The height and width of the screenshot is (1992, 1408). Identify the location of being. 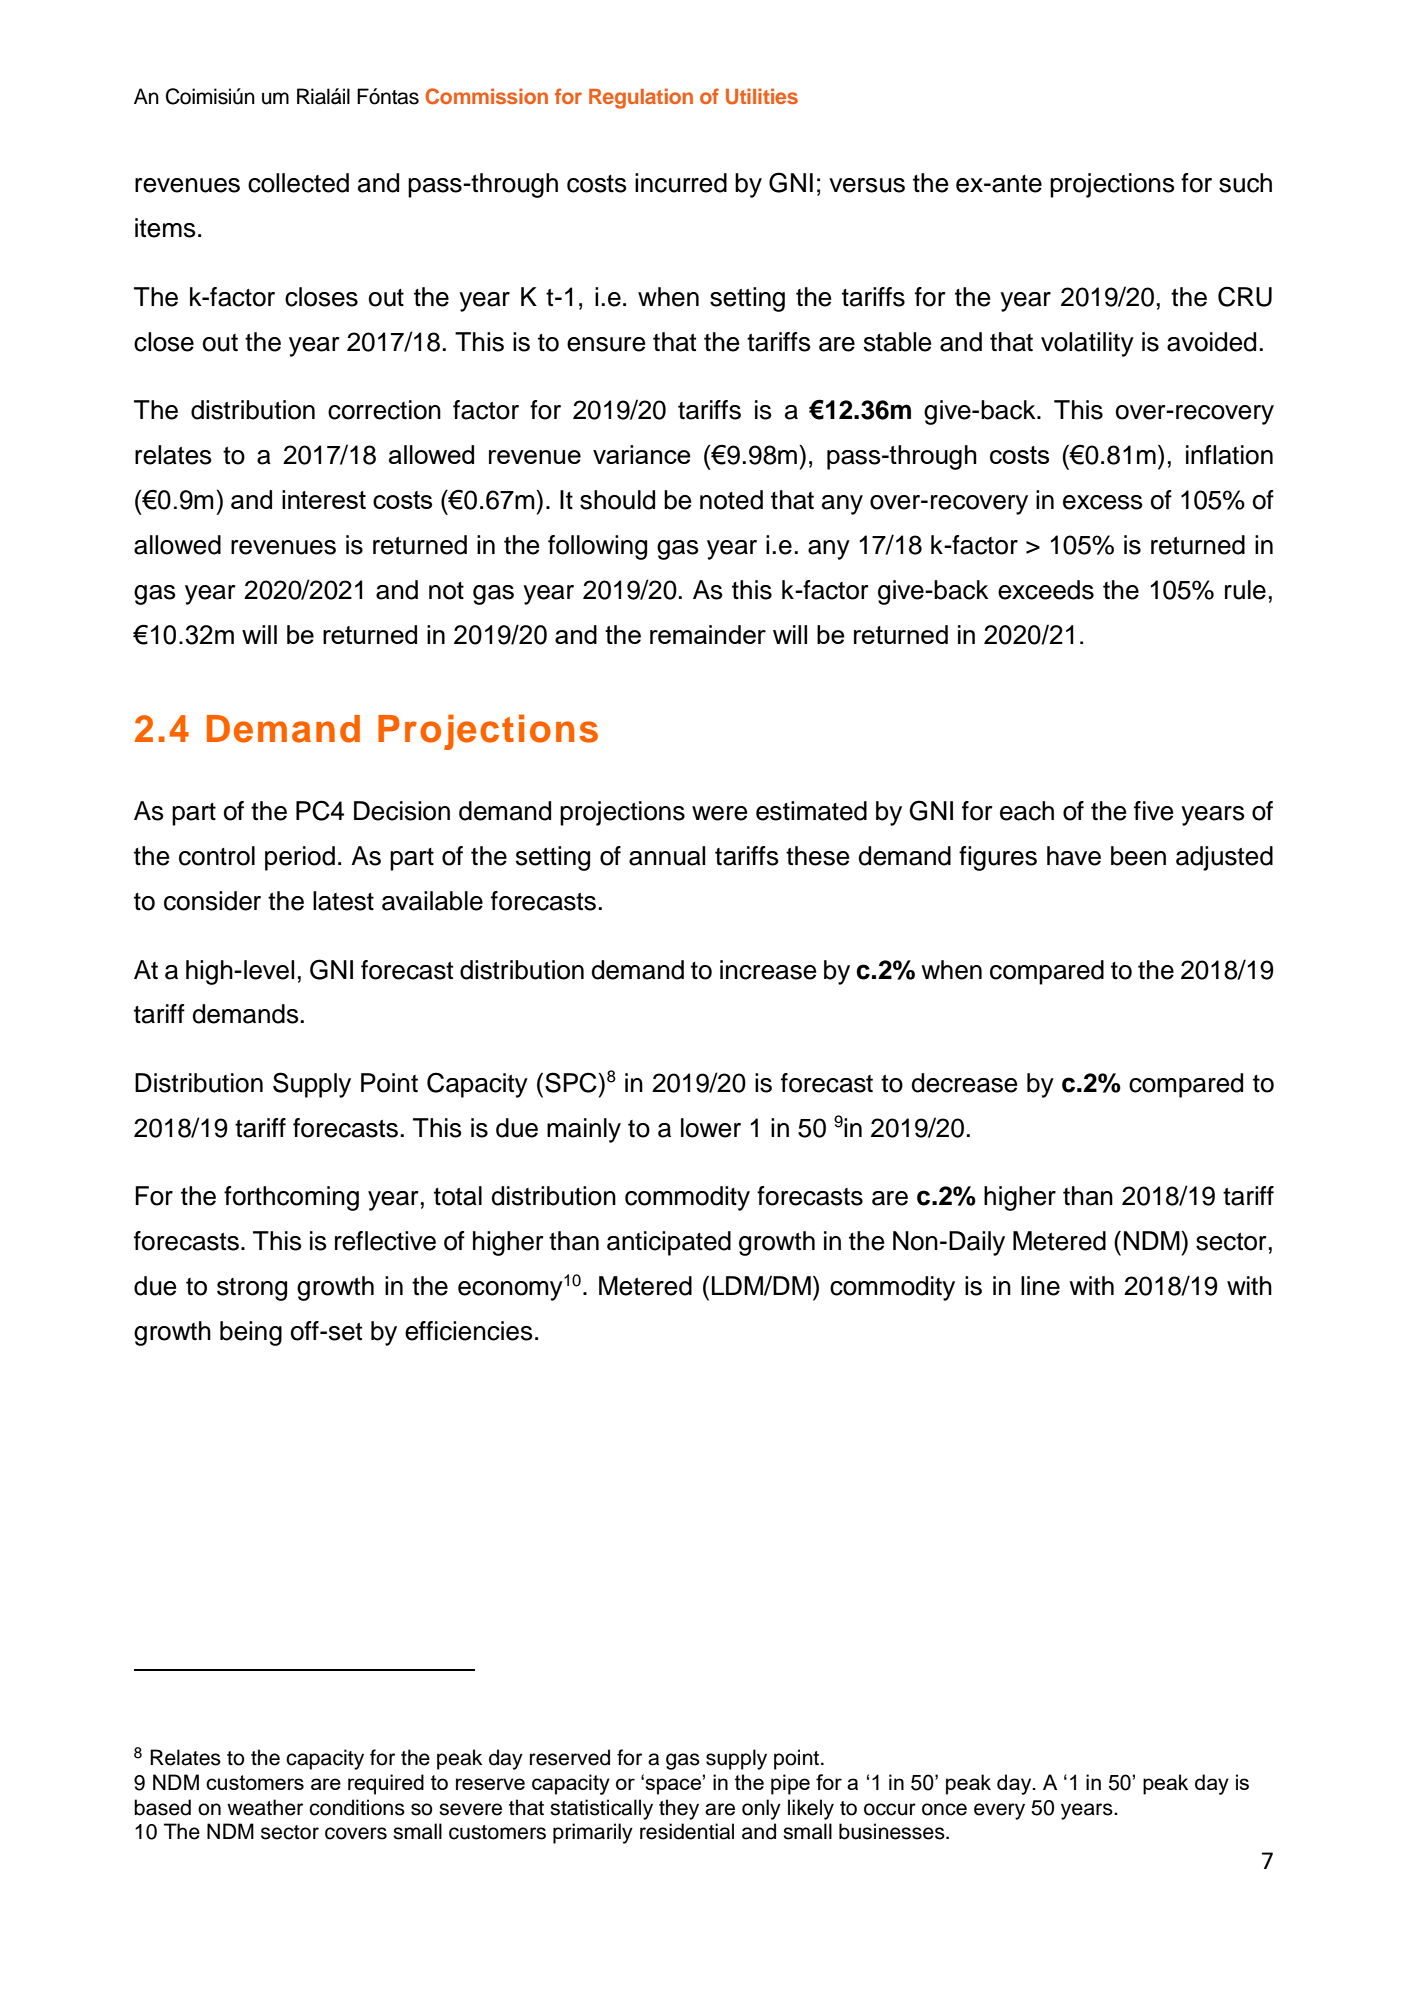
(251, 1333).
